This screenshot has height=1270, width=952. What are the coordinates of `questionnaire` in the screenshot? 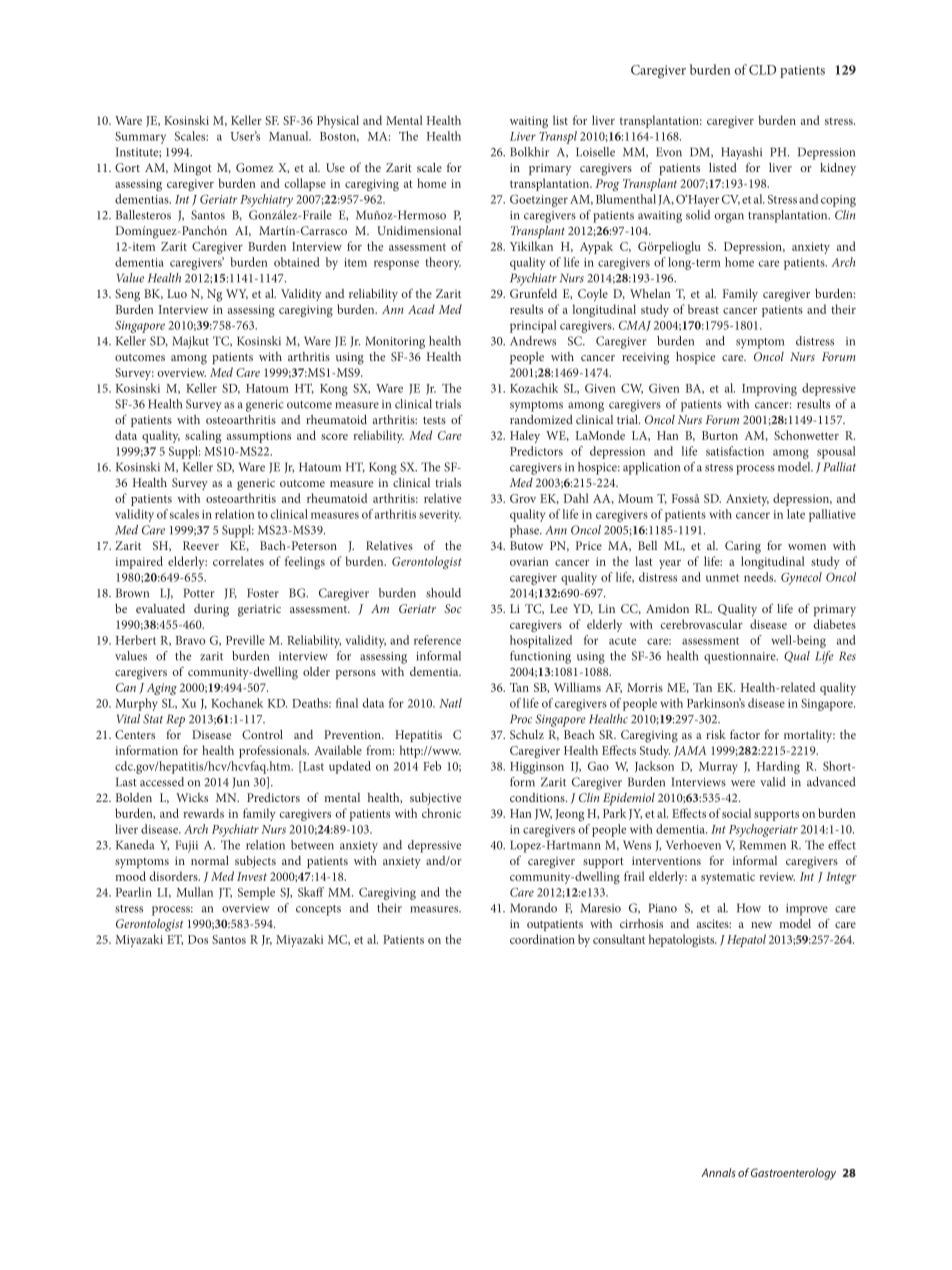 It's located at (741, 658).
